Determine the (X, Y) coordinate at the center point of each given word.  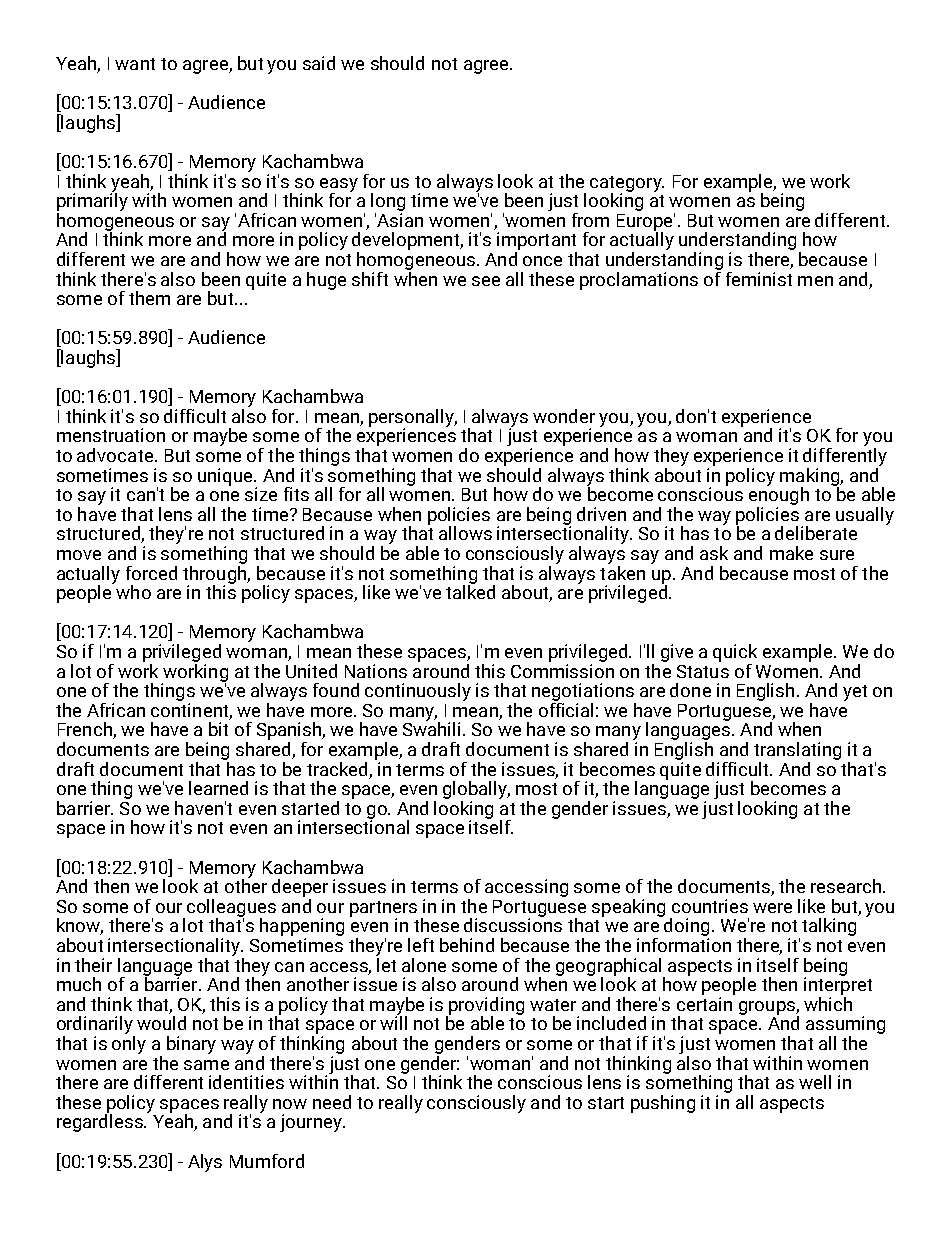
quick (735, 653)
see (486, 281)
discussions (513, 924)
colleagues (231, 909)
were (772, 908)
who (133, 592)
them (149, 298)
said (319, 63)
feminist (759, 279)
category (627, 185)
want (135, 64)
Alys (205, 1163)
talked (470, 591)
